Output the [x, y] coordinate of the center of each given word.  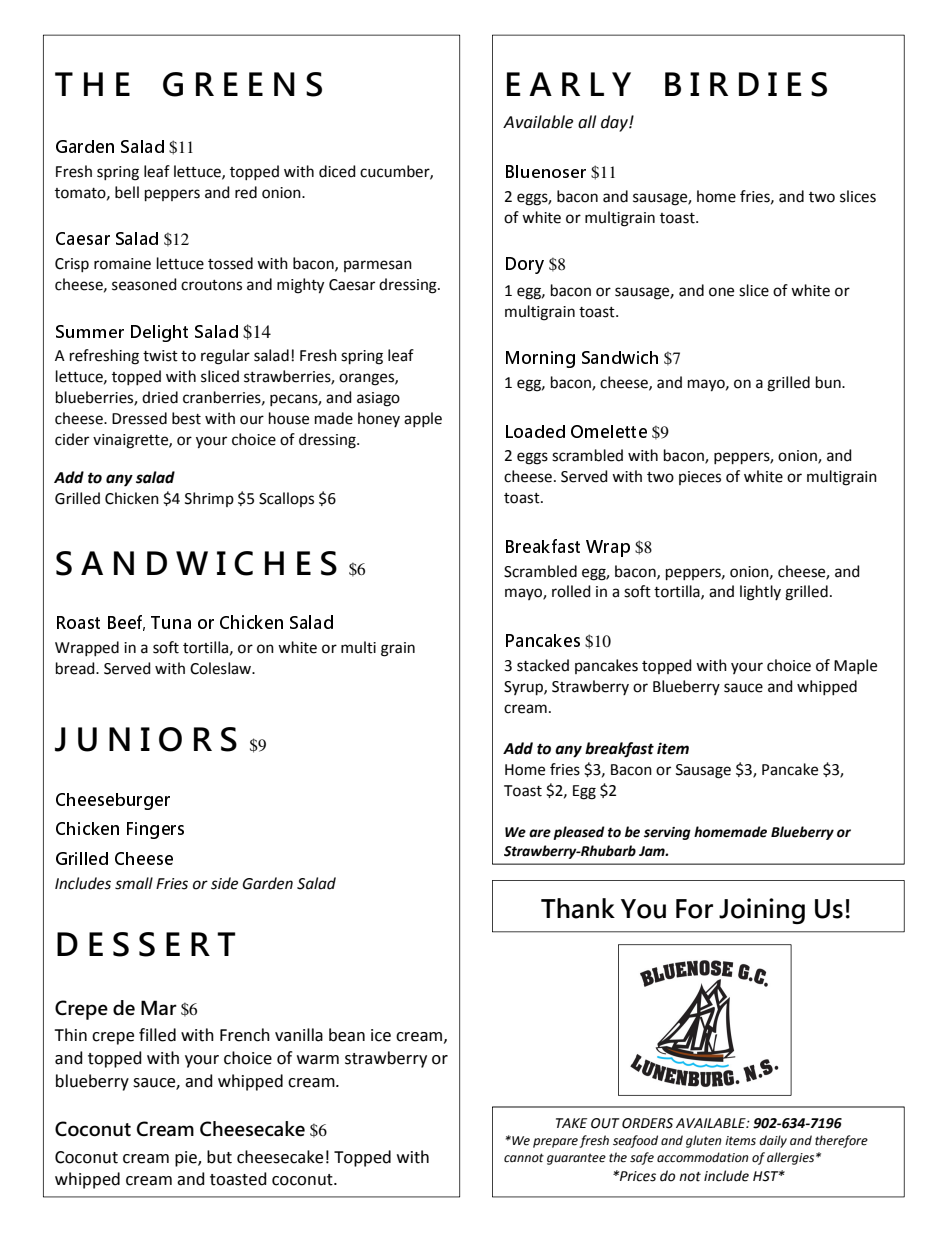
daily [773, 1141]
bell [127, 192]
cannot [524, 1158]
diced [337, 171]
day [615, 123]
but [219, 1157]
